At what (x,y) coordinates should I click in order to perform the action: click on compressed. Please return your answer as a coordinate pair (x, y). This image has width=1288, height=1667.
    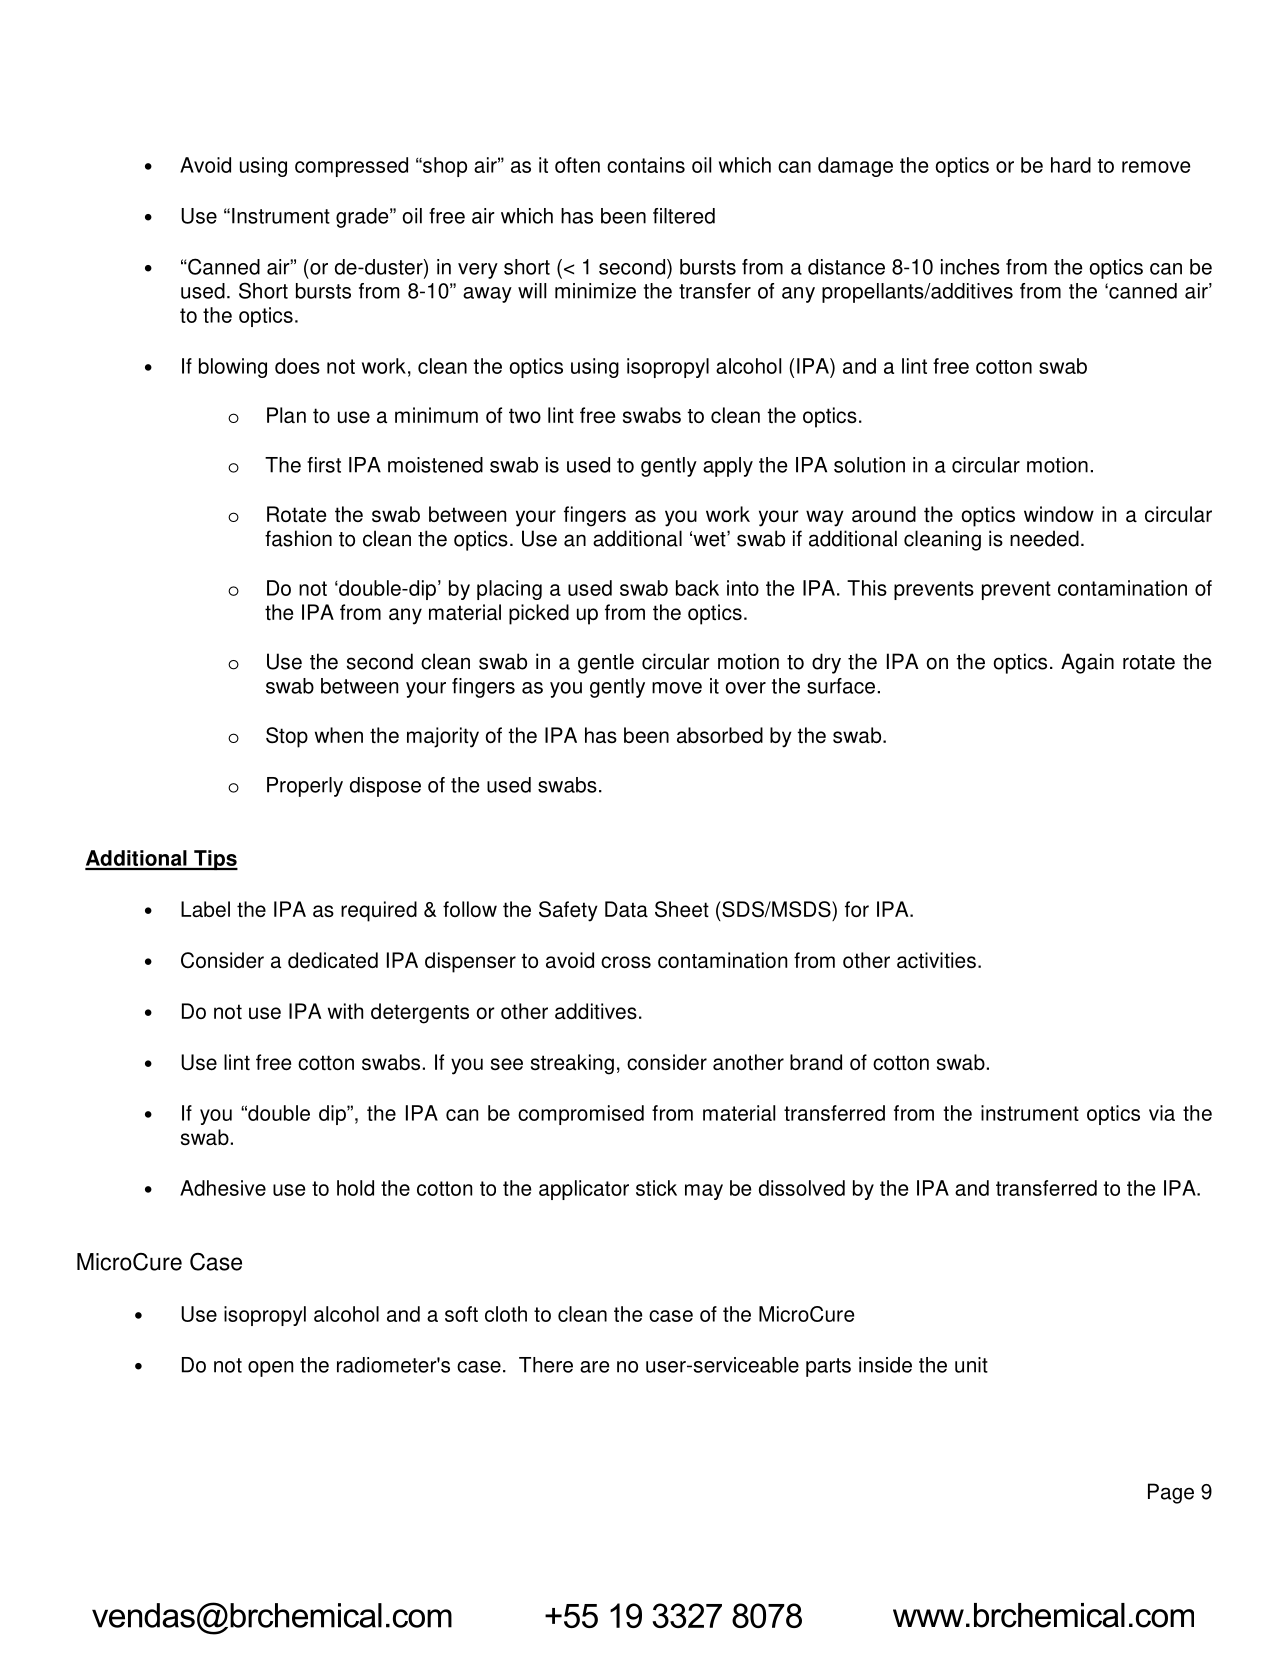
    Looking at the image, I should click on (351, 167).
